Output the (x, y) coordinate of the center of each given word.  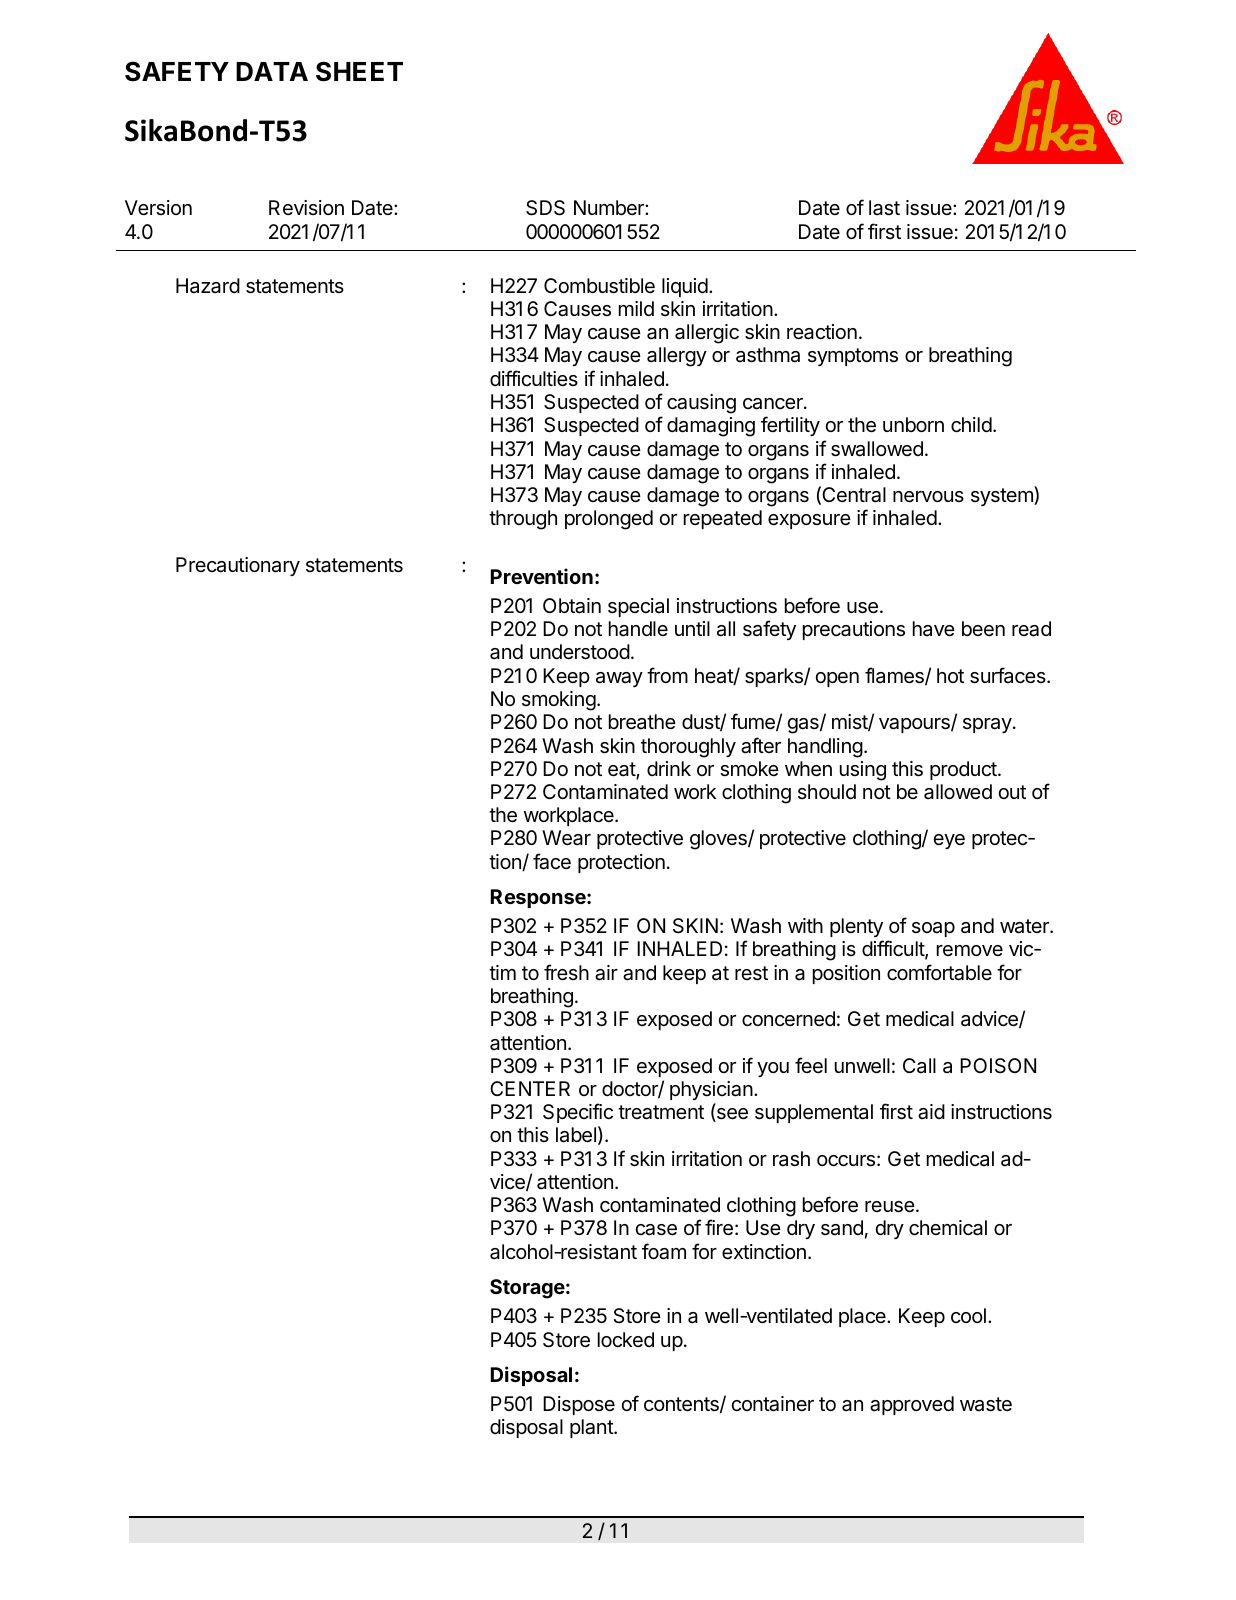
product (964, 770)
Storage (527, 1289)
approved (912, 1405)
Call (919, 1066)
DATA (272, 71)
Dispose (579, 1405)
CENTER (530, 1088)
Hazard (208, 286)
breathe (642, 722)
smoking (559, 701)
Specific (578, 1113)
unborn (913, 424)
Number (610, 207)
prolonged (609, 520)
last (884, 208)
